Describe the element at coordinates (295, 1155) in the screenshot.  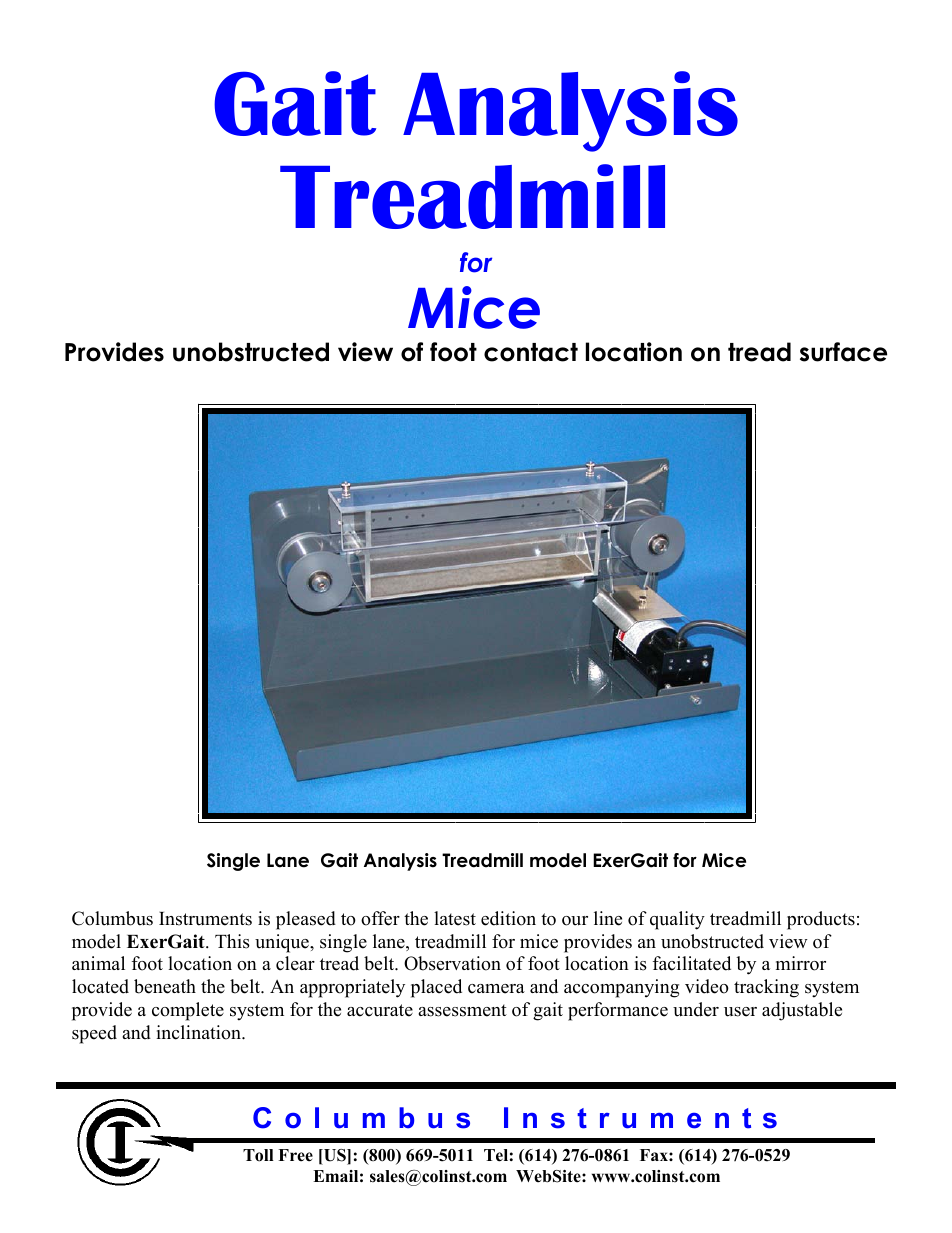
I see `Free` at that location.
